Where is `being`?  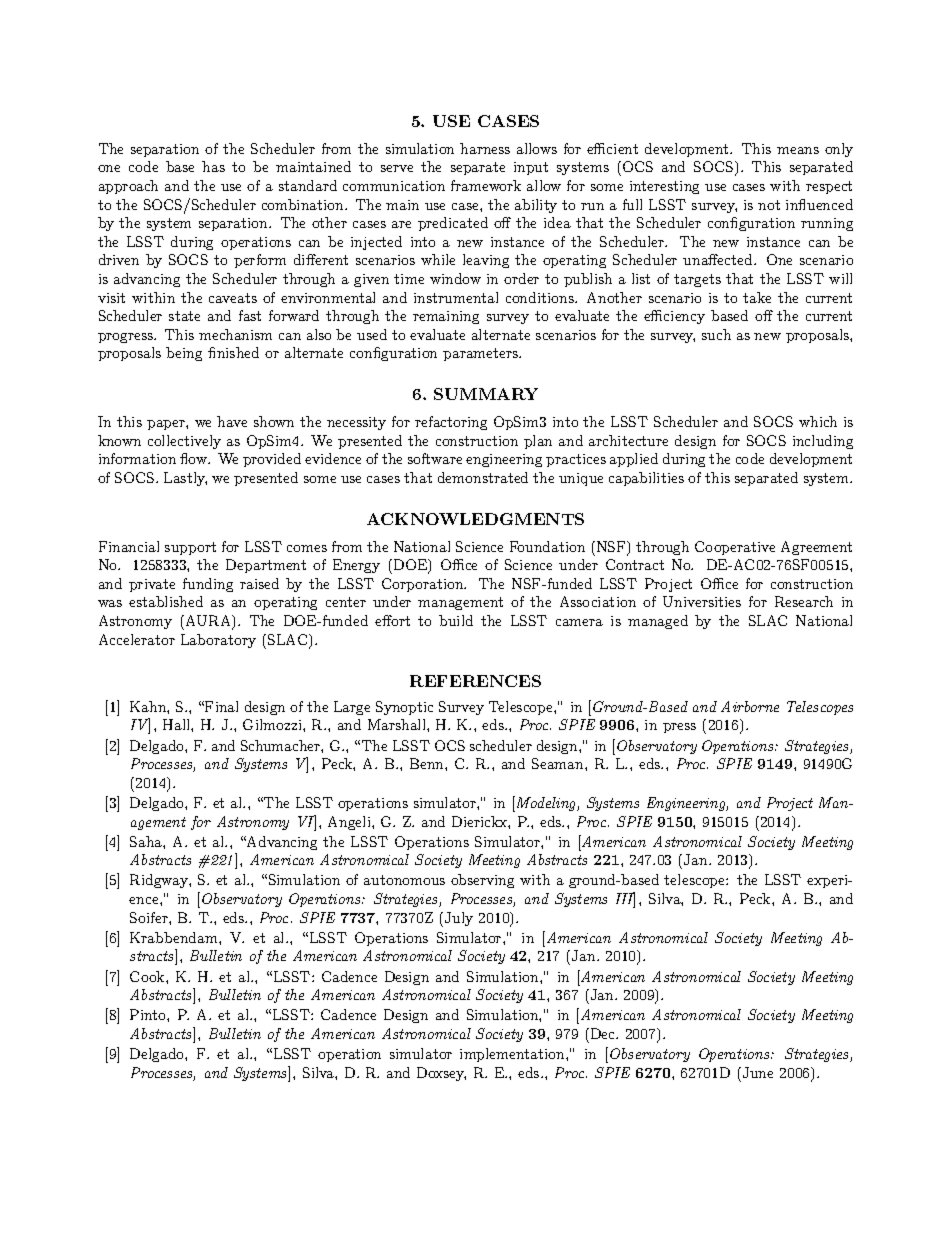 being is located at coordinates (184, 354).
